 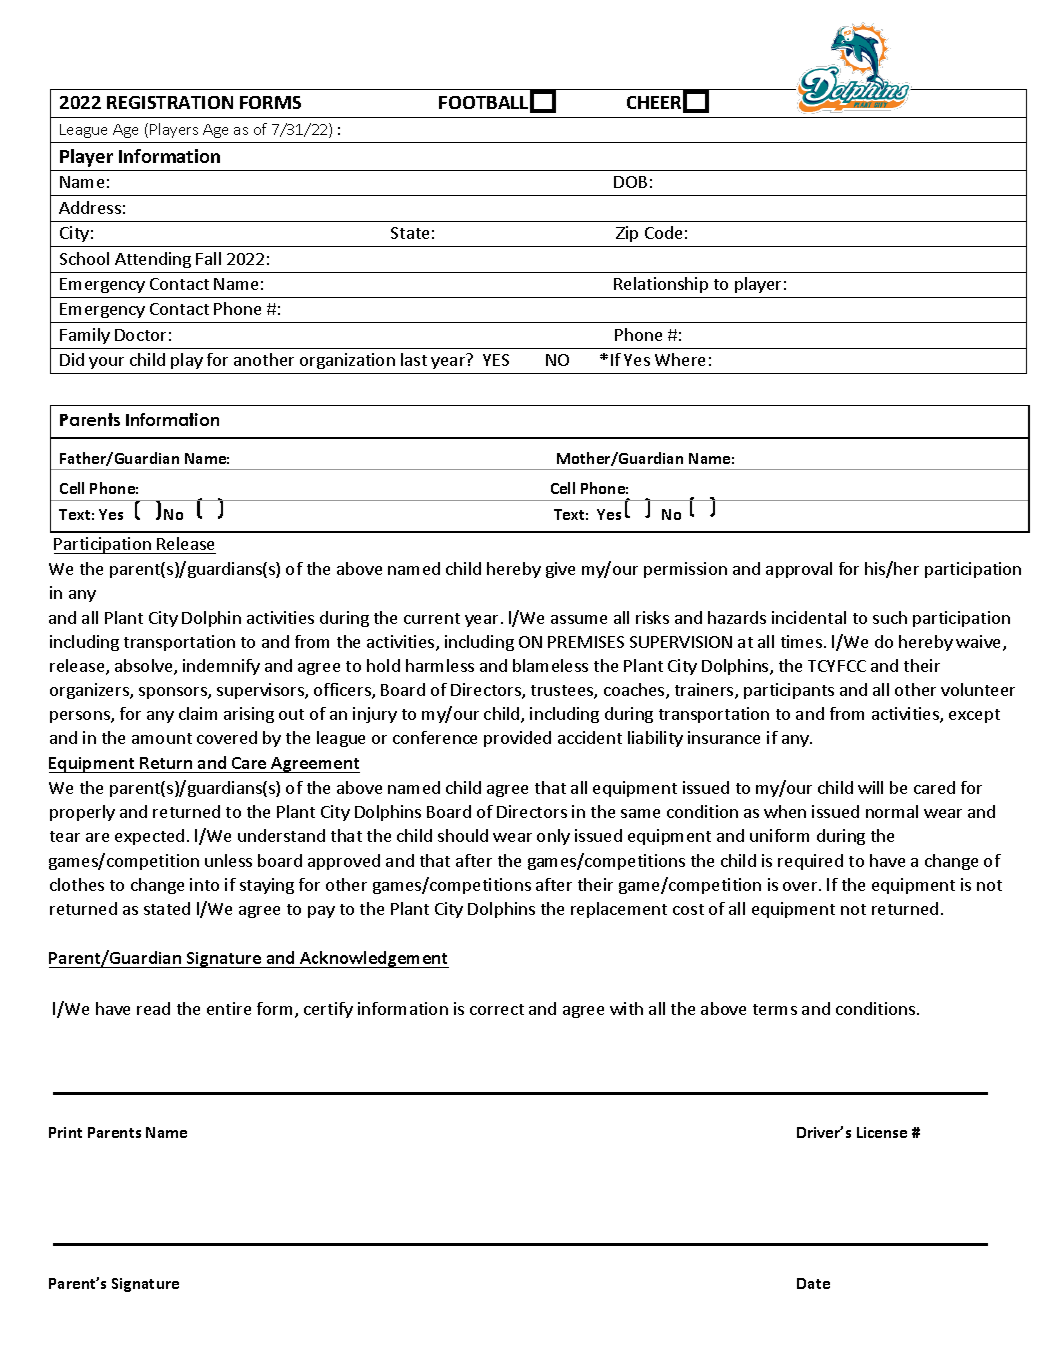 I want to click on Date, so click(x=813, y=1283).
